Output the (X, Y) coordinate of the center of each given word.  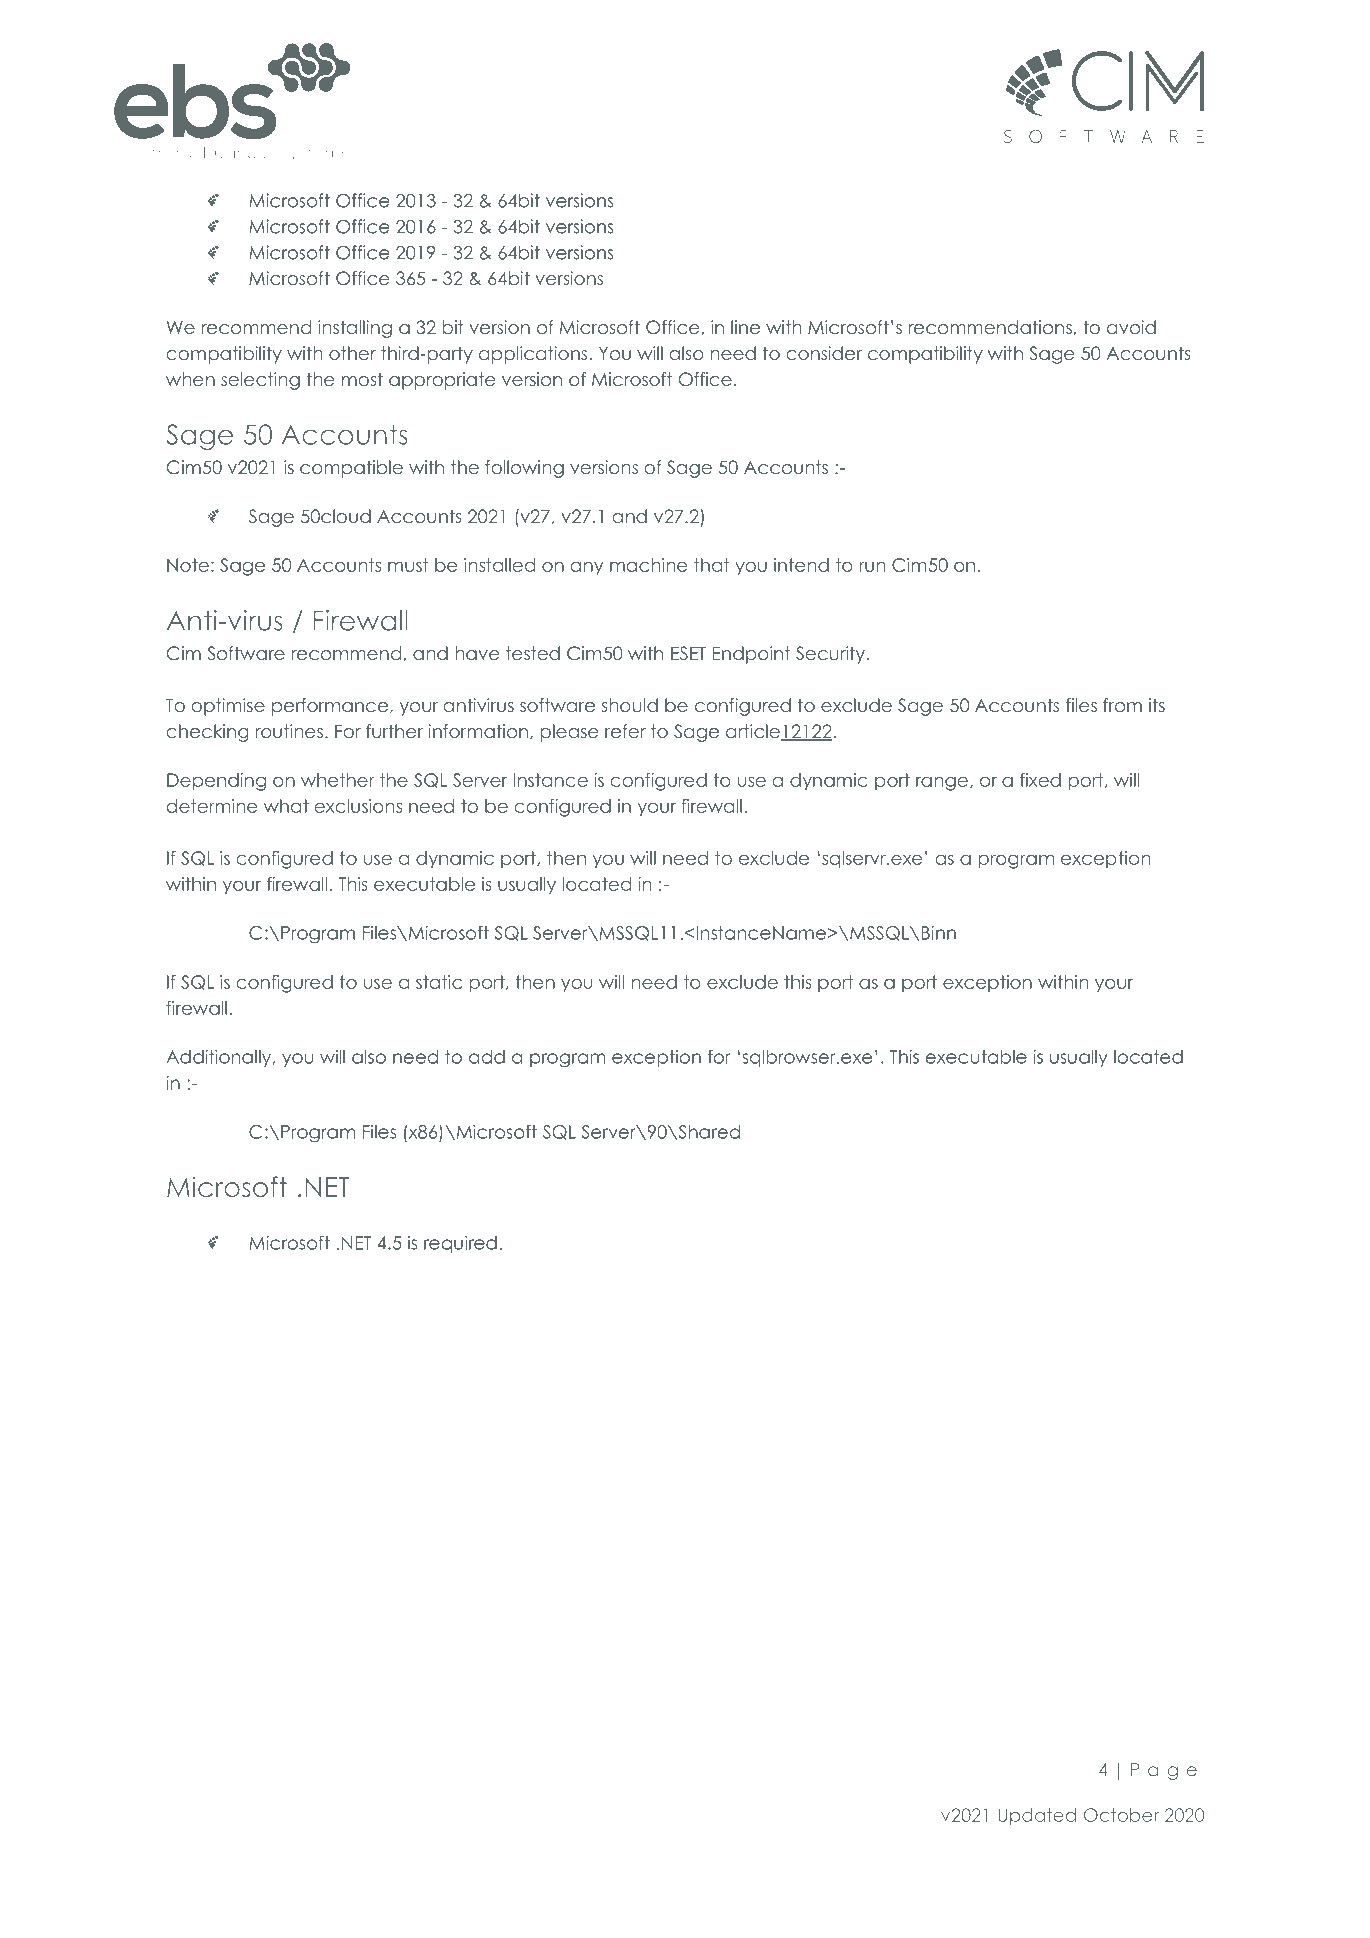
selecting (260, 381)
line (745, 327)
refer (625, 731)
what (286, 806)
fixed (1040, 780)
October (1121, 1815)
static (439, 982)
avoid (1131, 327)
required (460, 1244)
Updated (1037, 1816)
